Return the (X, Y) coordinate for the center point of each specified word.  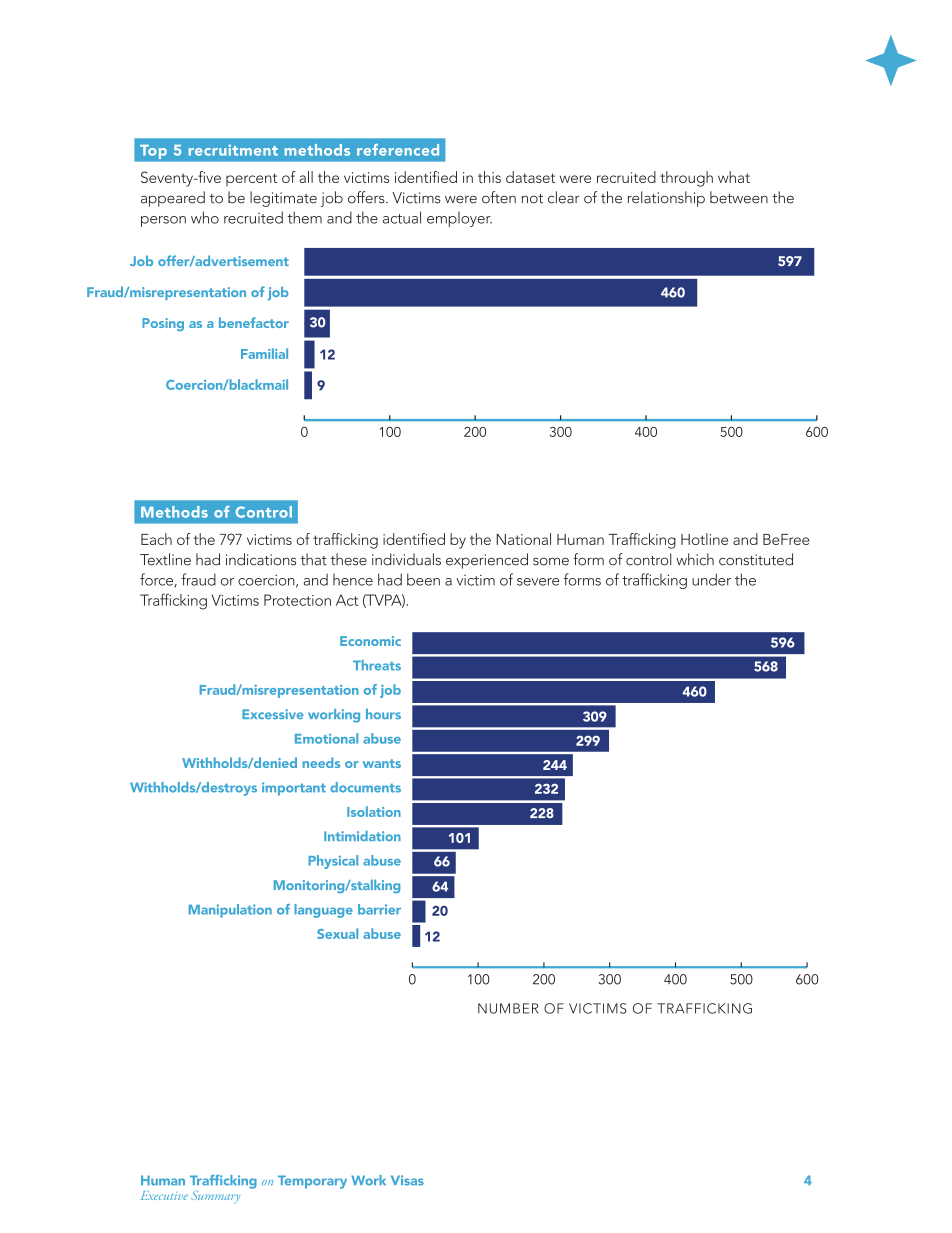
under (711, 579)
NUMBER (508, 1008)
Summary (215, 1197)
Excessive (273, 714)
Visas (407, 1180)
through (686, 179)
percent (251, 179)
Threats (377, 665)
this (489, 177)
